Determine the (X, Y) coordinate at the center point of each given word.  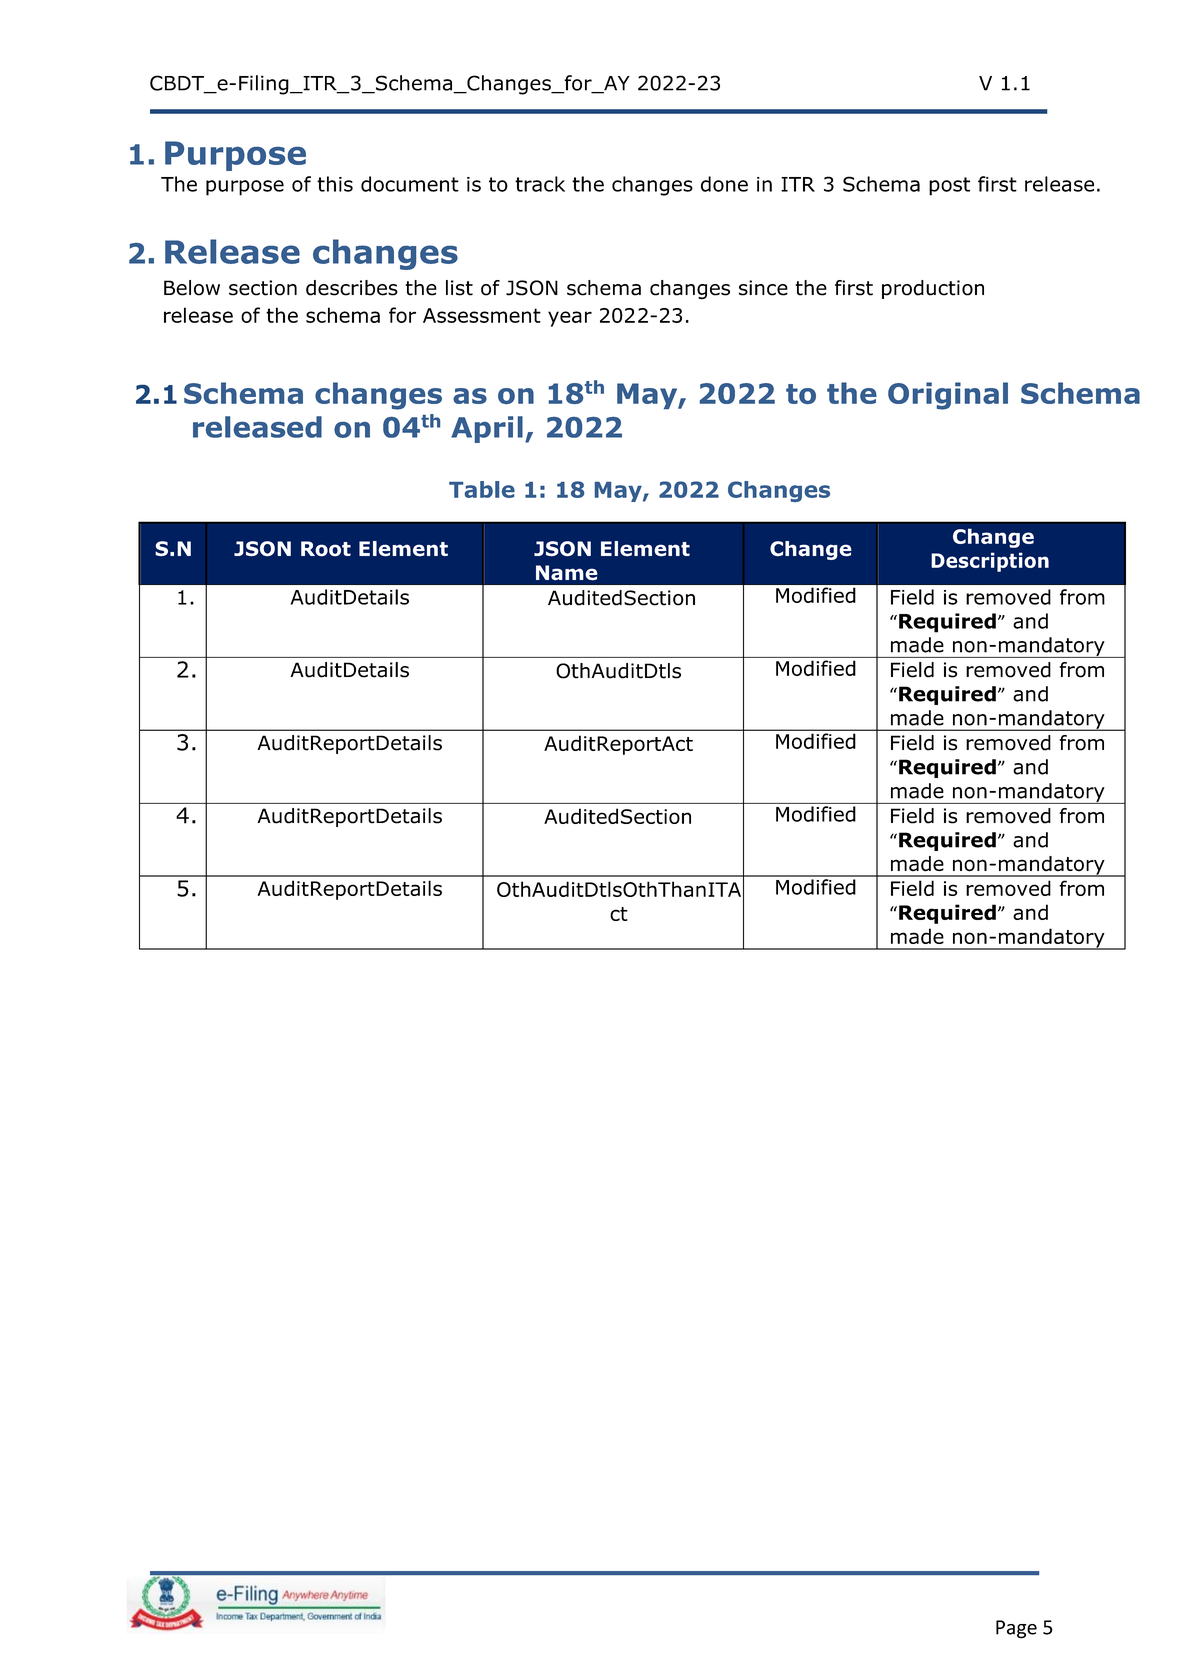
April (487, 429)
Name (567, 573)
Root (326, 549)
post (949, 186)
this (335, 184)
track (540, 184)
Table (482, 489)
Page (1016, 1629)
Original (948, 396)
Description (990, 562)
